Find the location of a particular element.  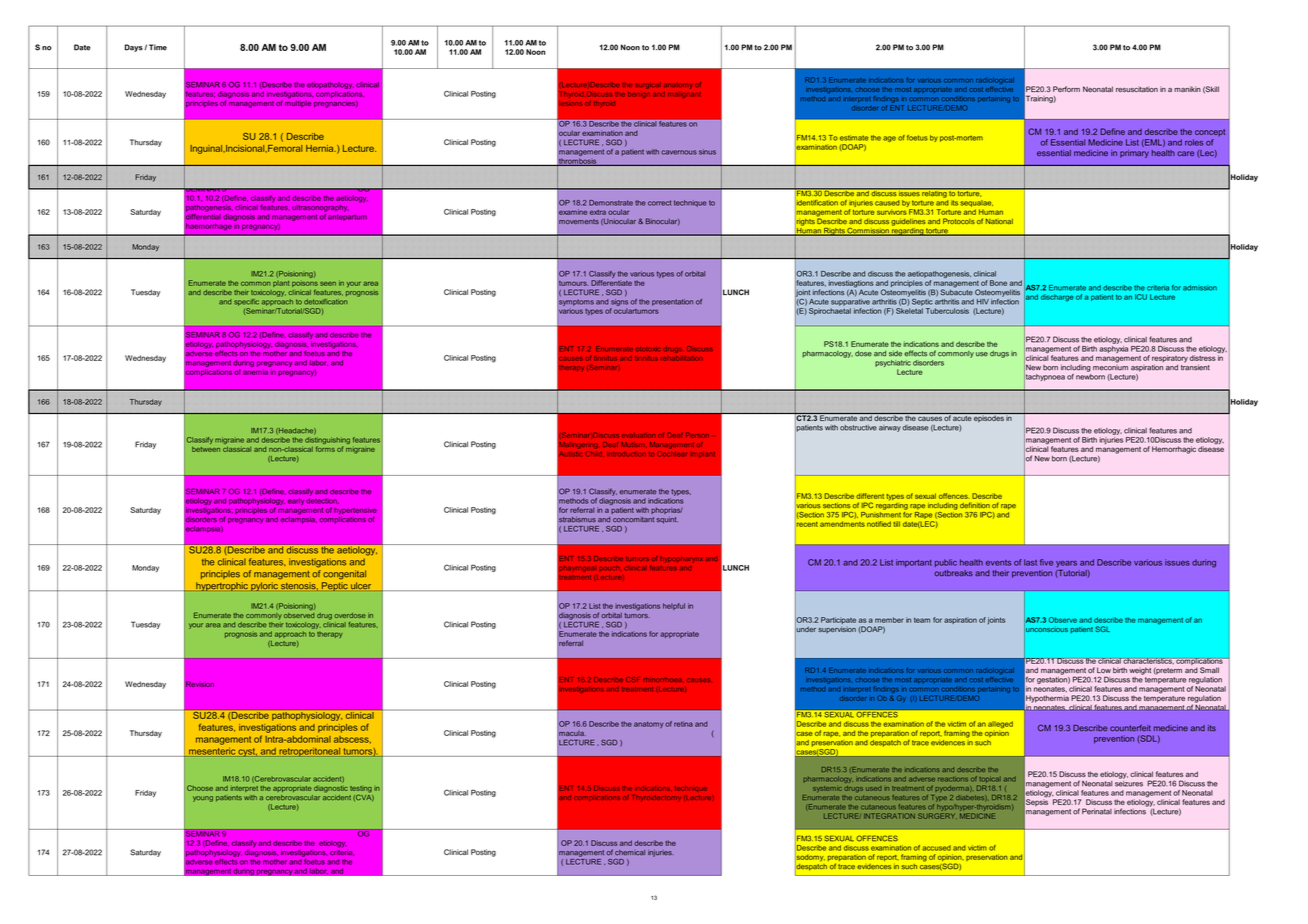

Cochlear is located at coordinates (672, 453).
